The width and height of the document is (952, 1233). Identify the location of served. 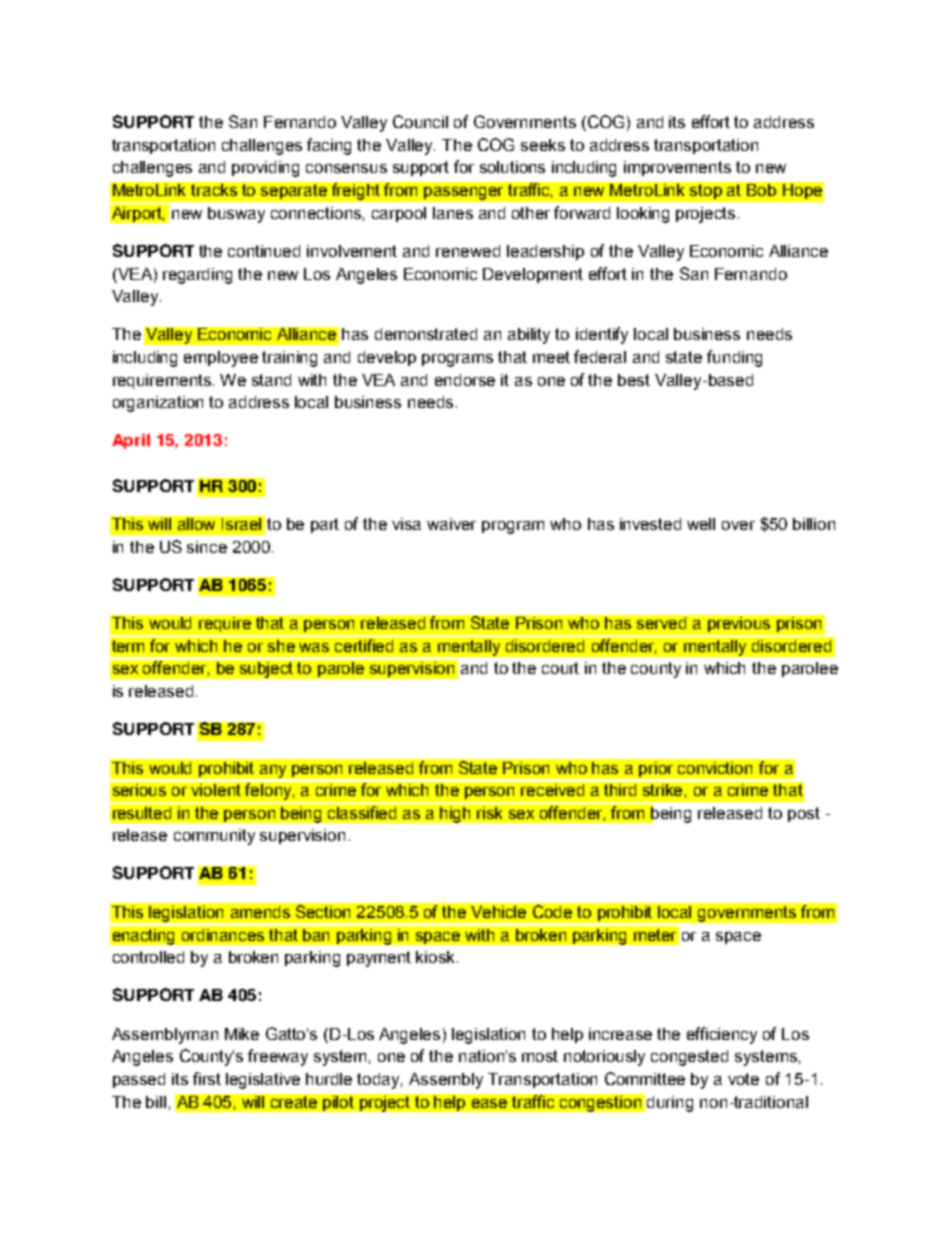
(661, 623).
